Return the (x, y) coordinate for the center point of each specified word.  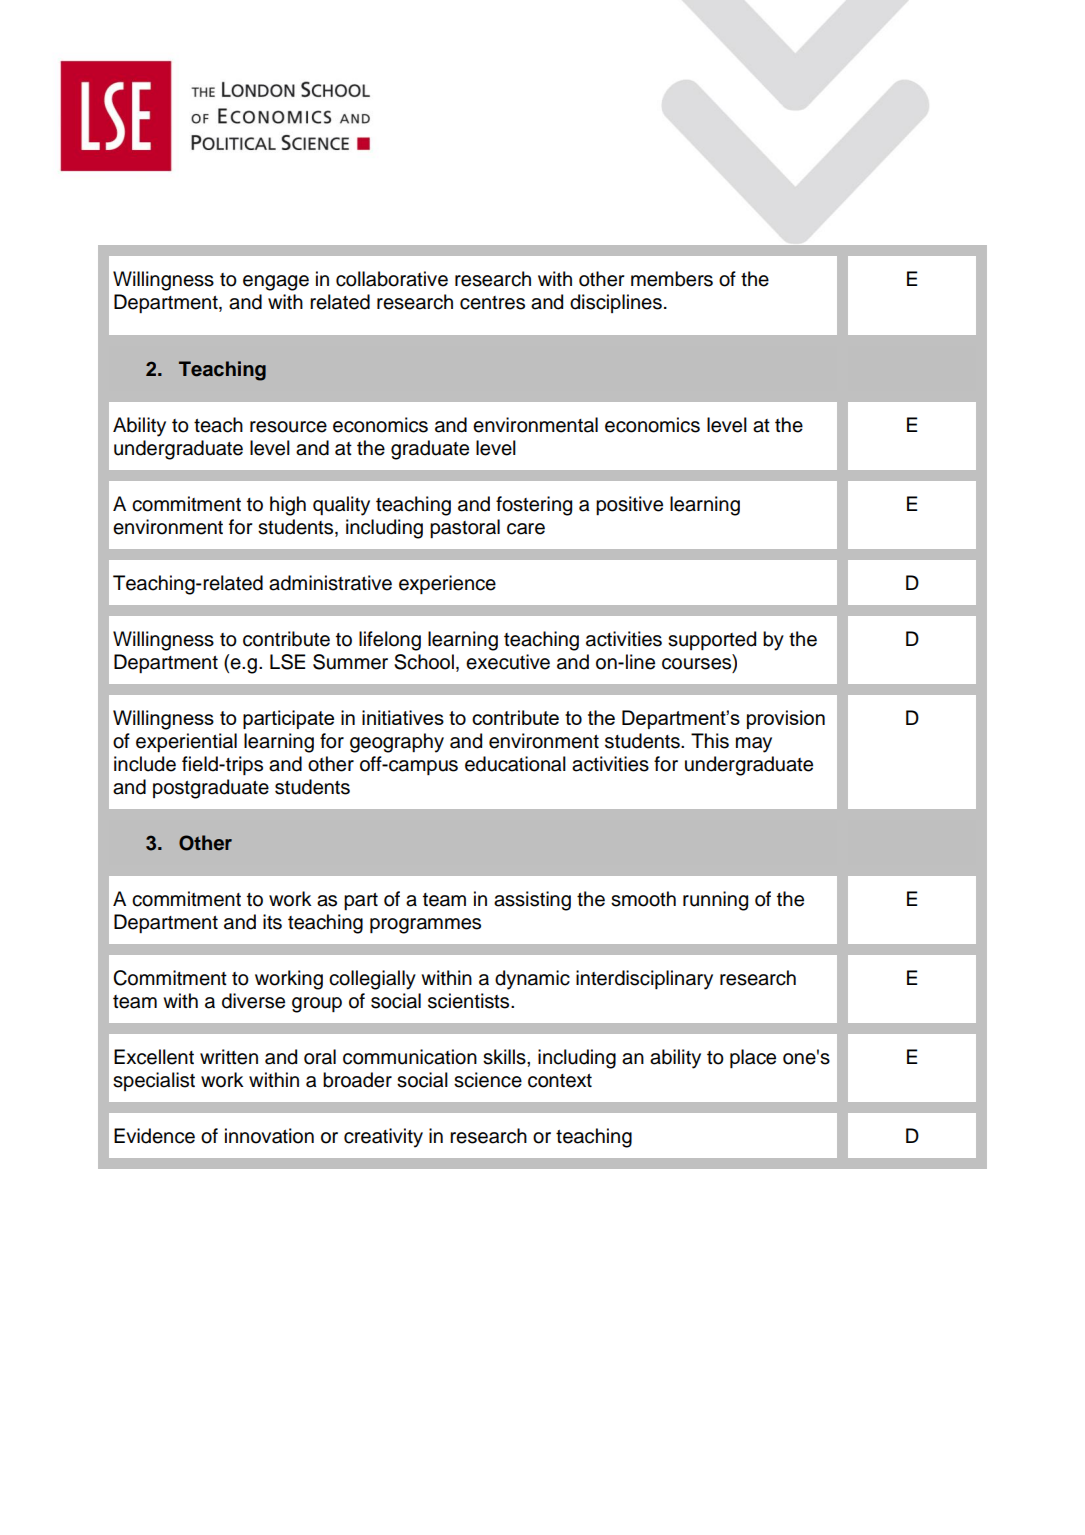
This (710, 741)
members (672, 279)
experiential (186, 742)
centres (492, 303)
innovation (269, 1136)
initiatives (403, 717)
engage (276, 283)
